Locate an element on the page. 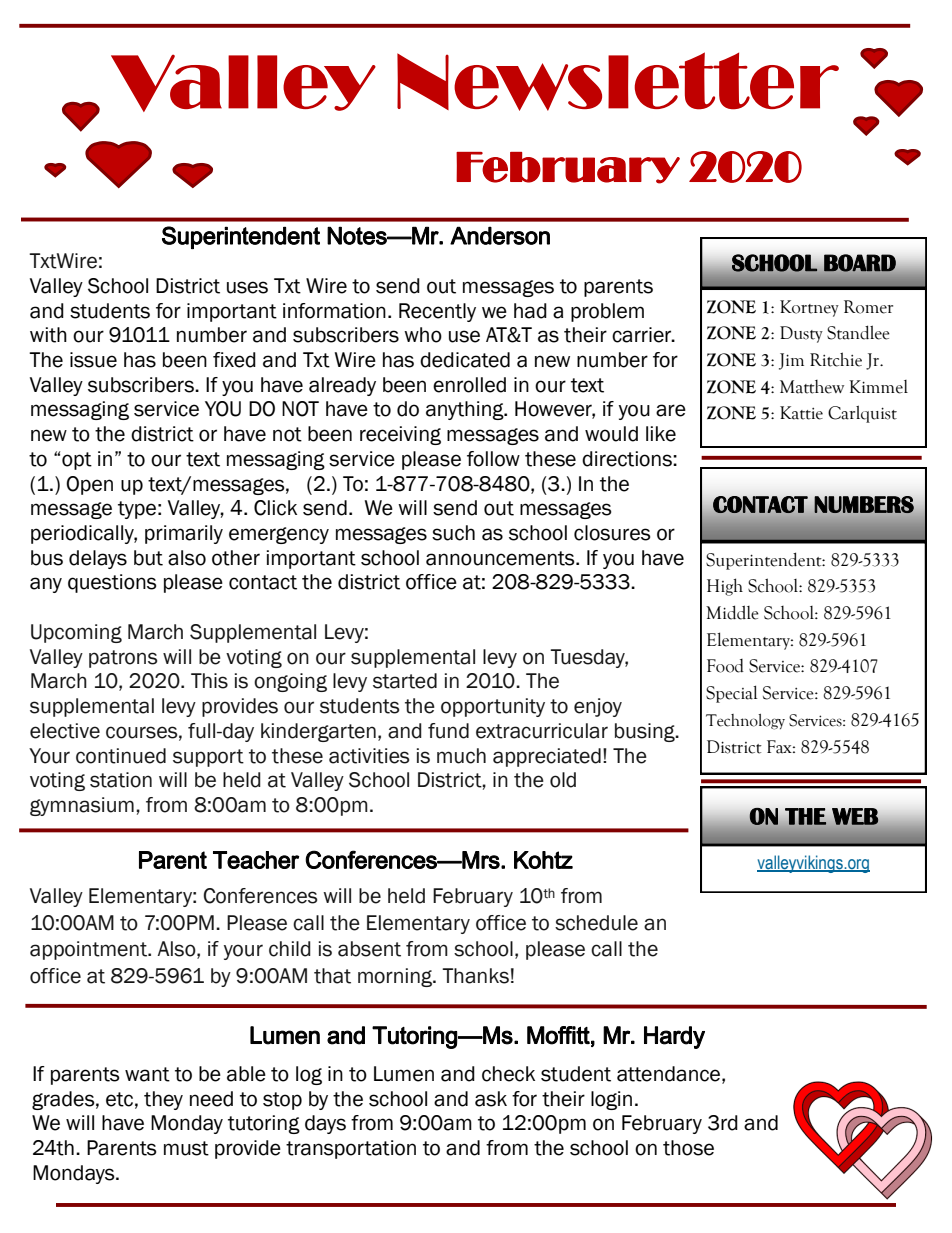 The image size is (952, 1233). they is located at coordinates (163, 1100).
